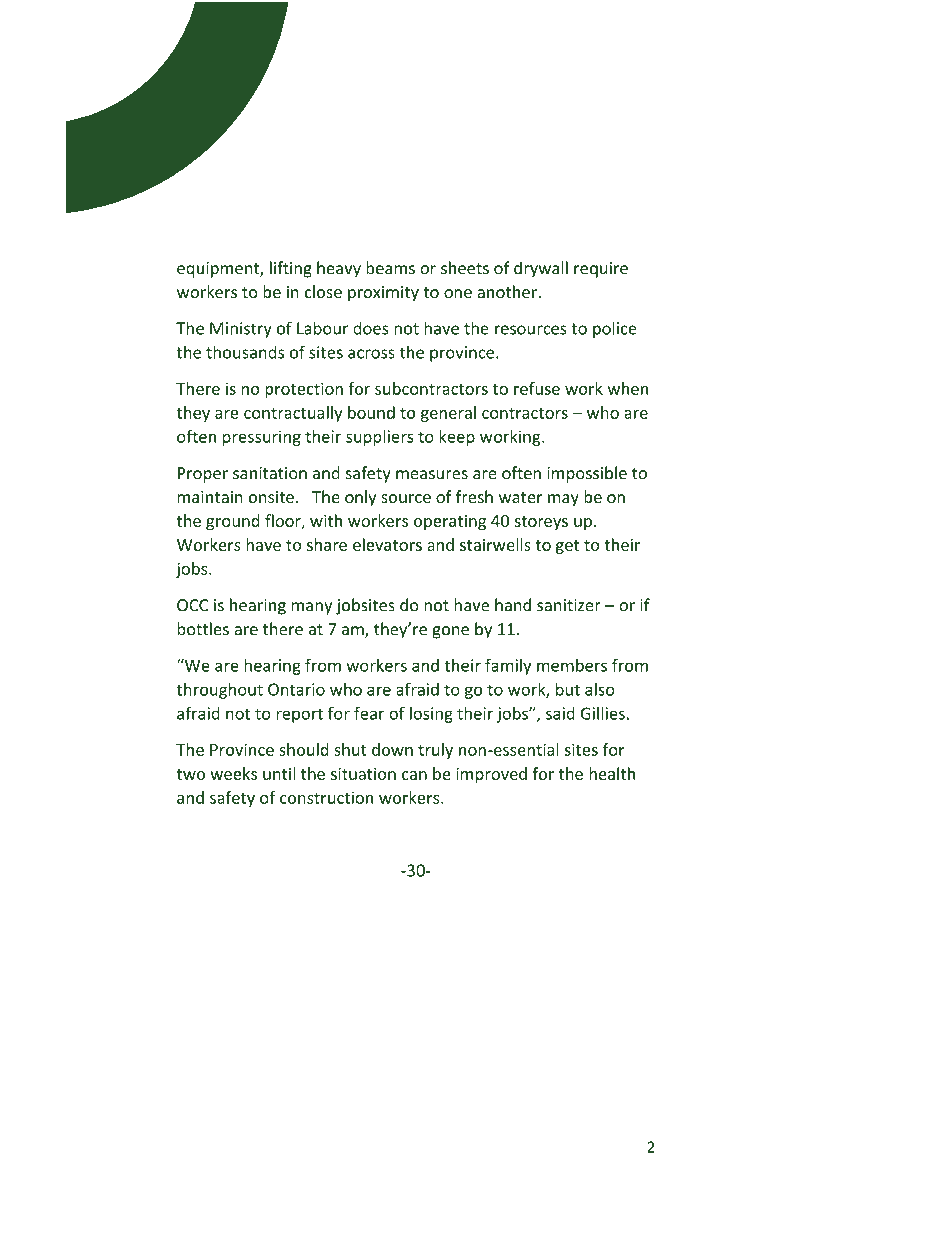 This screenshot has height=1233, width=952. I want to click on lifting, so click(291, 269).
